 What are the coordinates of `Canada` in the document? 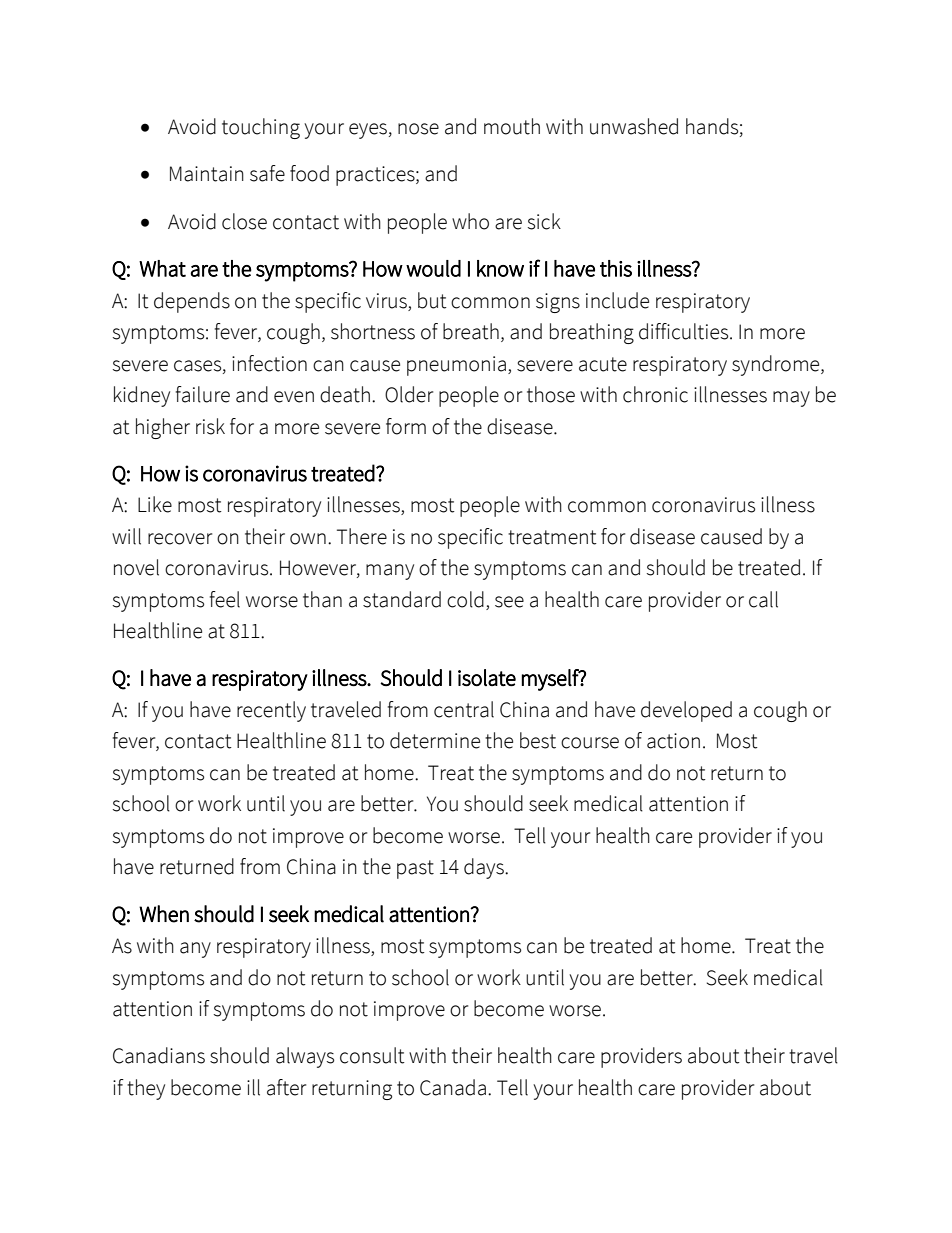 It's located at (453, 1087).
